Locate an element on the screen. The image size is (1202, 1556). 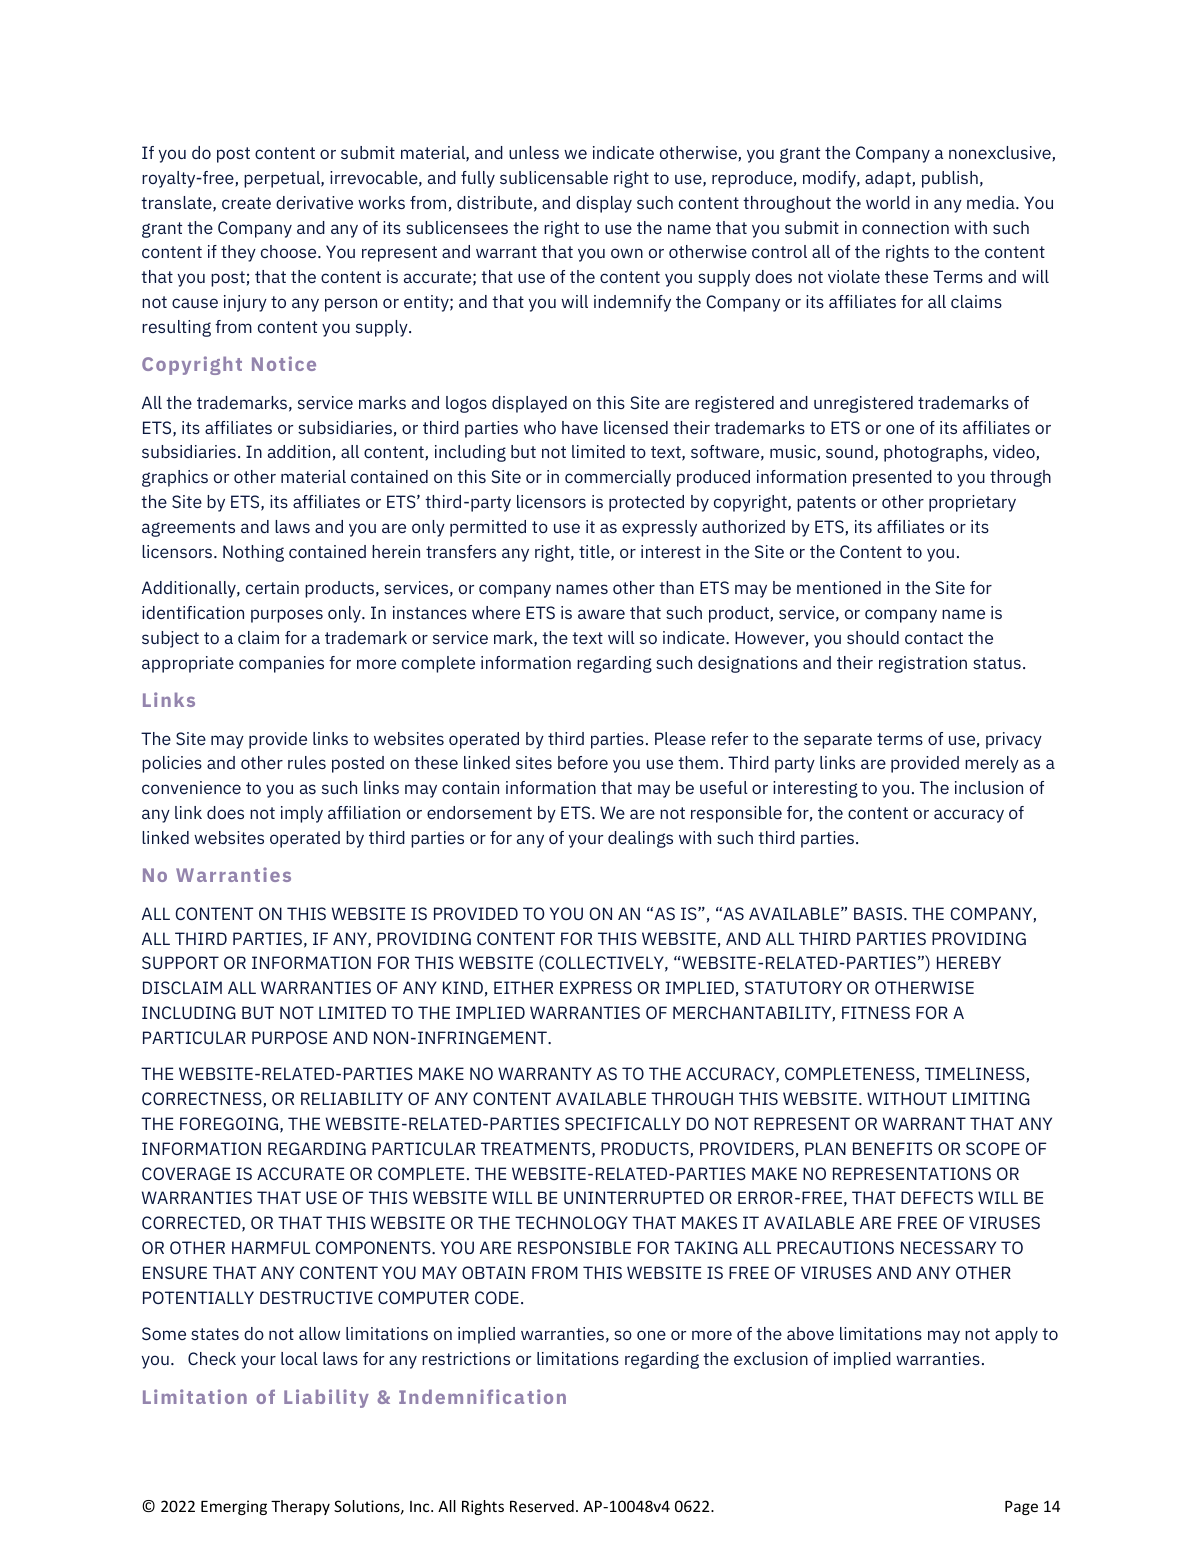
Reserved is located at coordinates (542, 1506).
